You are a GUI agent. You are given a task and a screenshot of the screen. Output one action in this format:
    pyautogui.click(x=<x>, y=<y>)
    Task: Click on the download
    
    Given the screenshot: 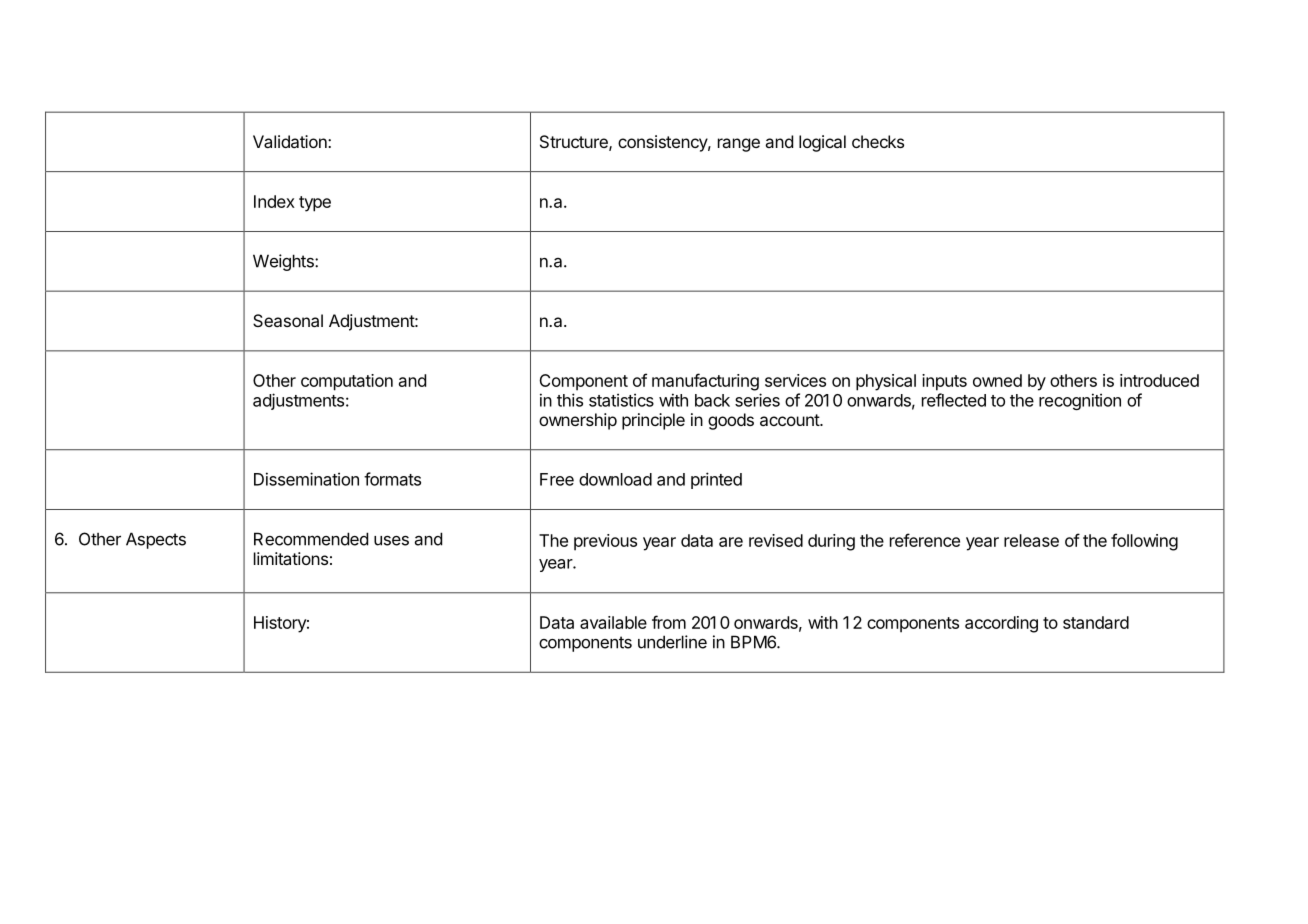 What is the action you would take?
    pyautogui.click(x=615, y=479)
